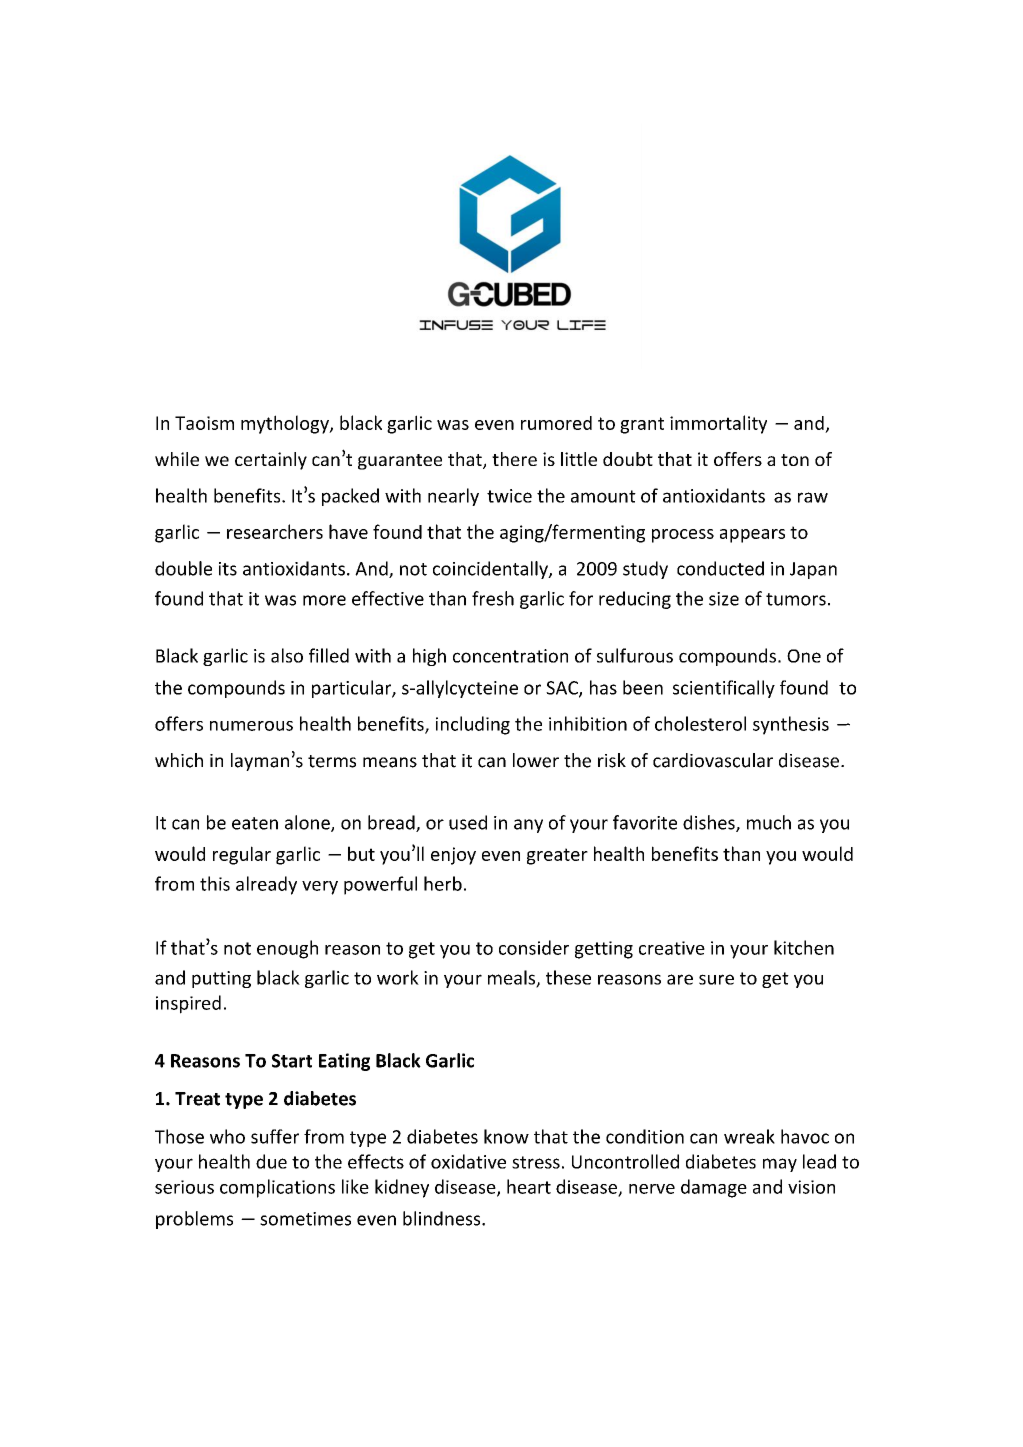 The height and width of the screenshot is (1447, 1023). What do you see at coordinates (714, 1188) in the screenshot?
I see `damage` at bounding box center [714, 1188].
